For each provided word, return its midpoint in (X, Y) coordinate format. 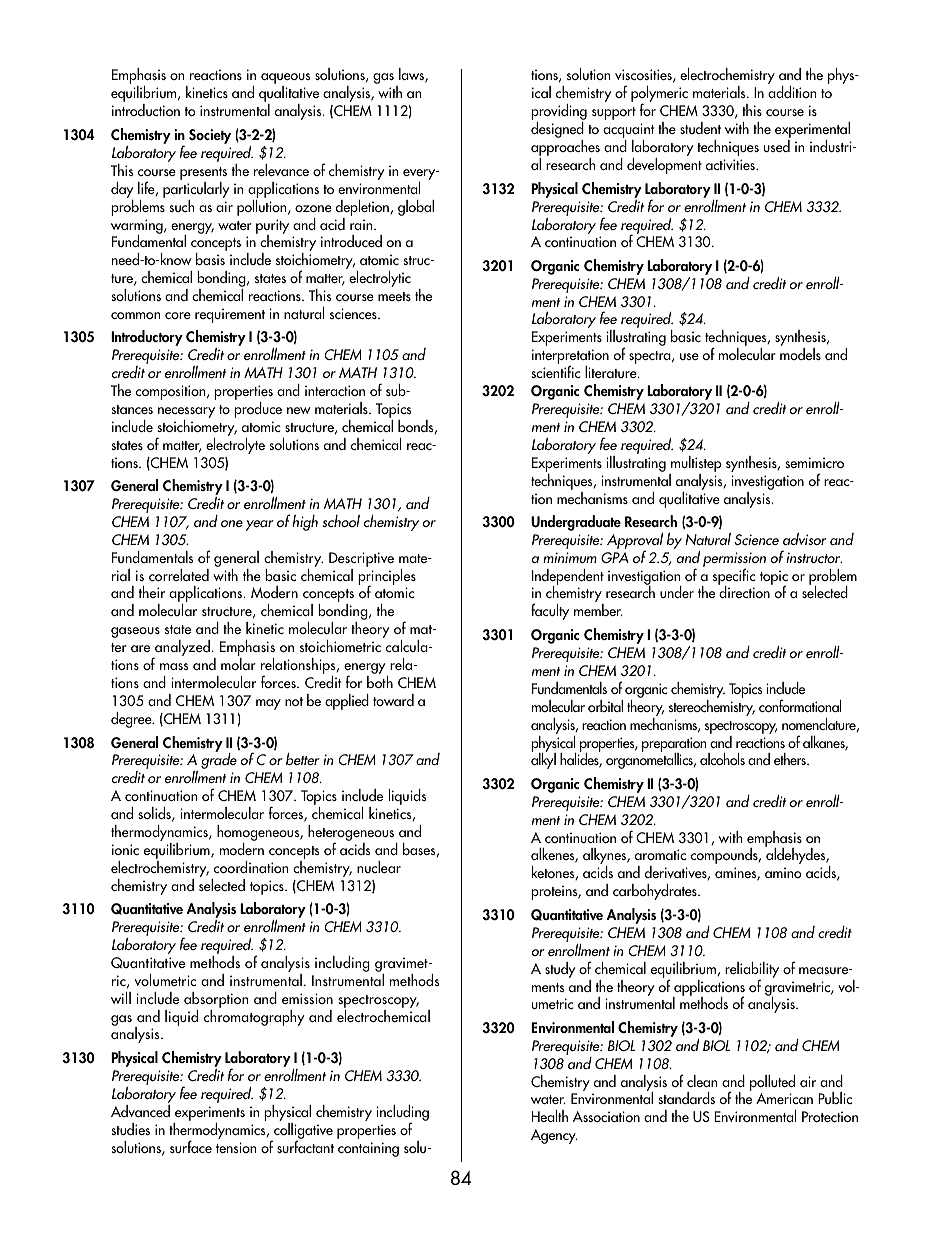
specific (734, 577)
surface (191, 1146)
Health (550, 1116)
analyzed (181, 649)
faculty (550, 611)
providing (559, 113)
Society (210, 136)
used (777, 146)
